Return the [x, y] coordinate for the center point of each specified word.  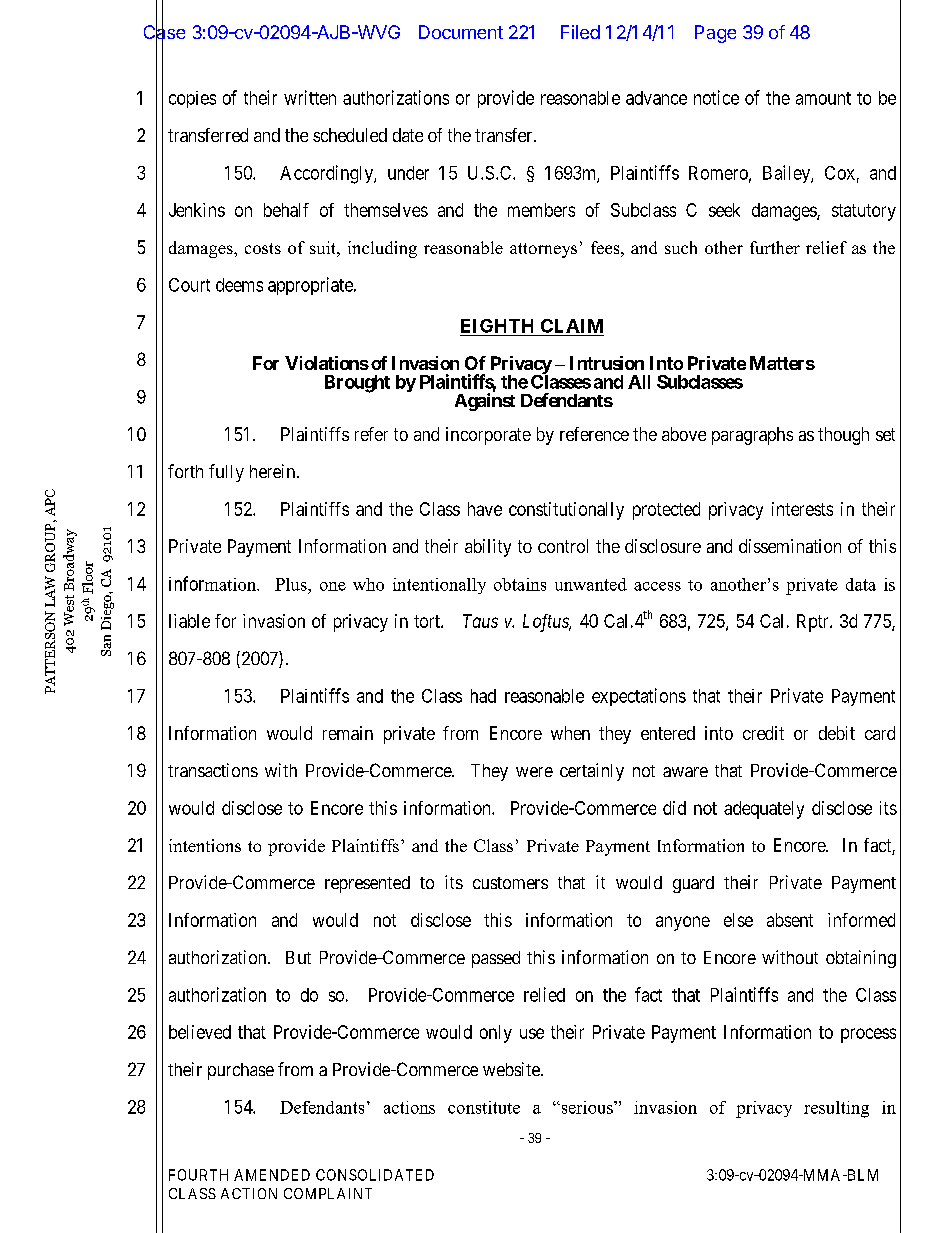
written [310, 97]
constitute [484, 1107]
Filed [580, 32]
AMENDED [272, 1175]
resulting [836, 1109]
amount [823, 98]
